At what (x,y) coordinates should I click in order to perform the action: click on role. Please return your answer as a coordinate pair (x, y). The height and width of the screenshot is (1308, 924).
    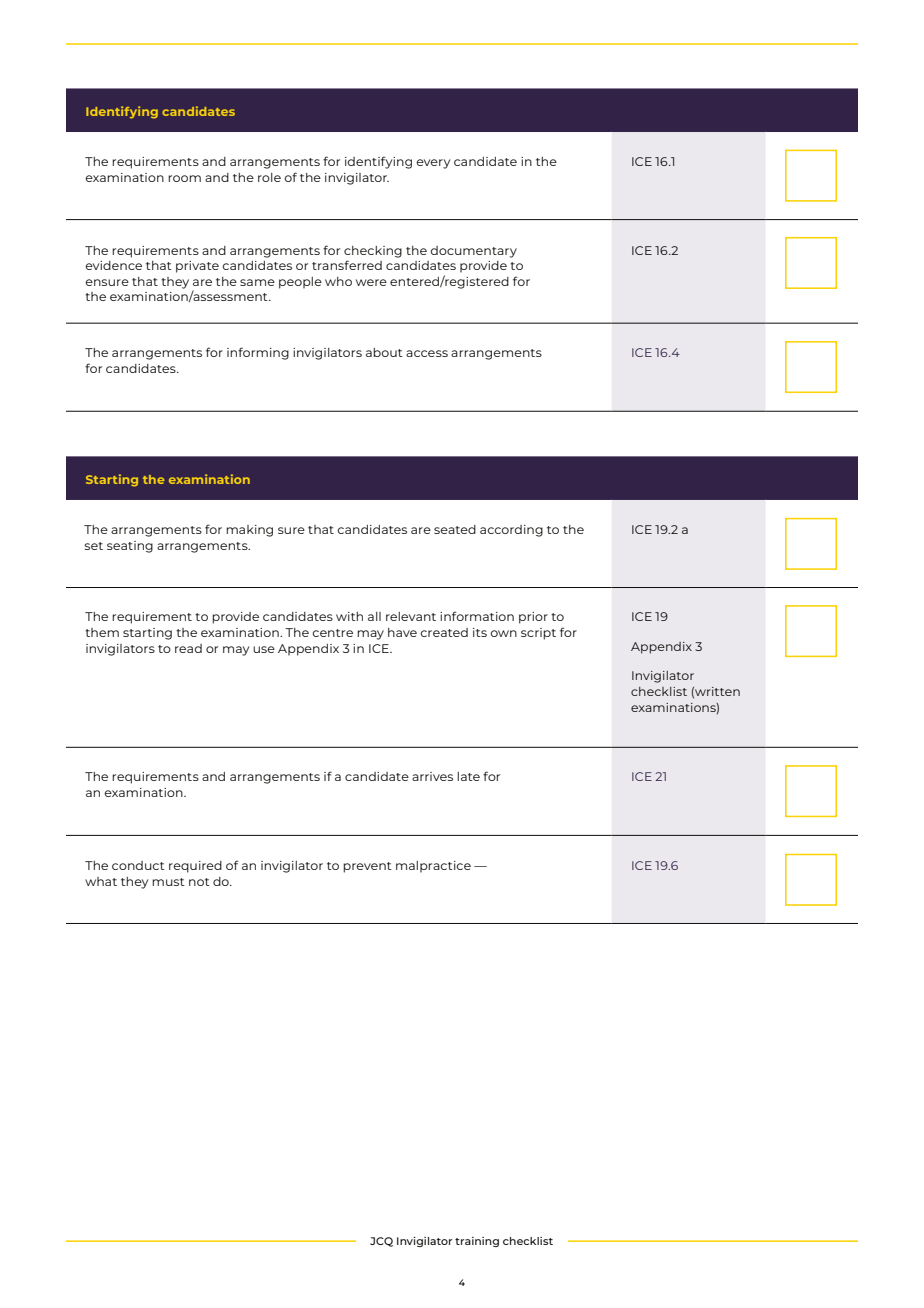
    Looking at the image, I should click on (269, 177).
